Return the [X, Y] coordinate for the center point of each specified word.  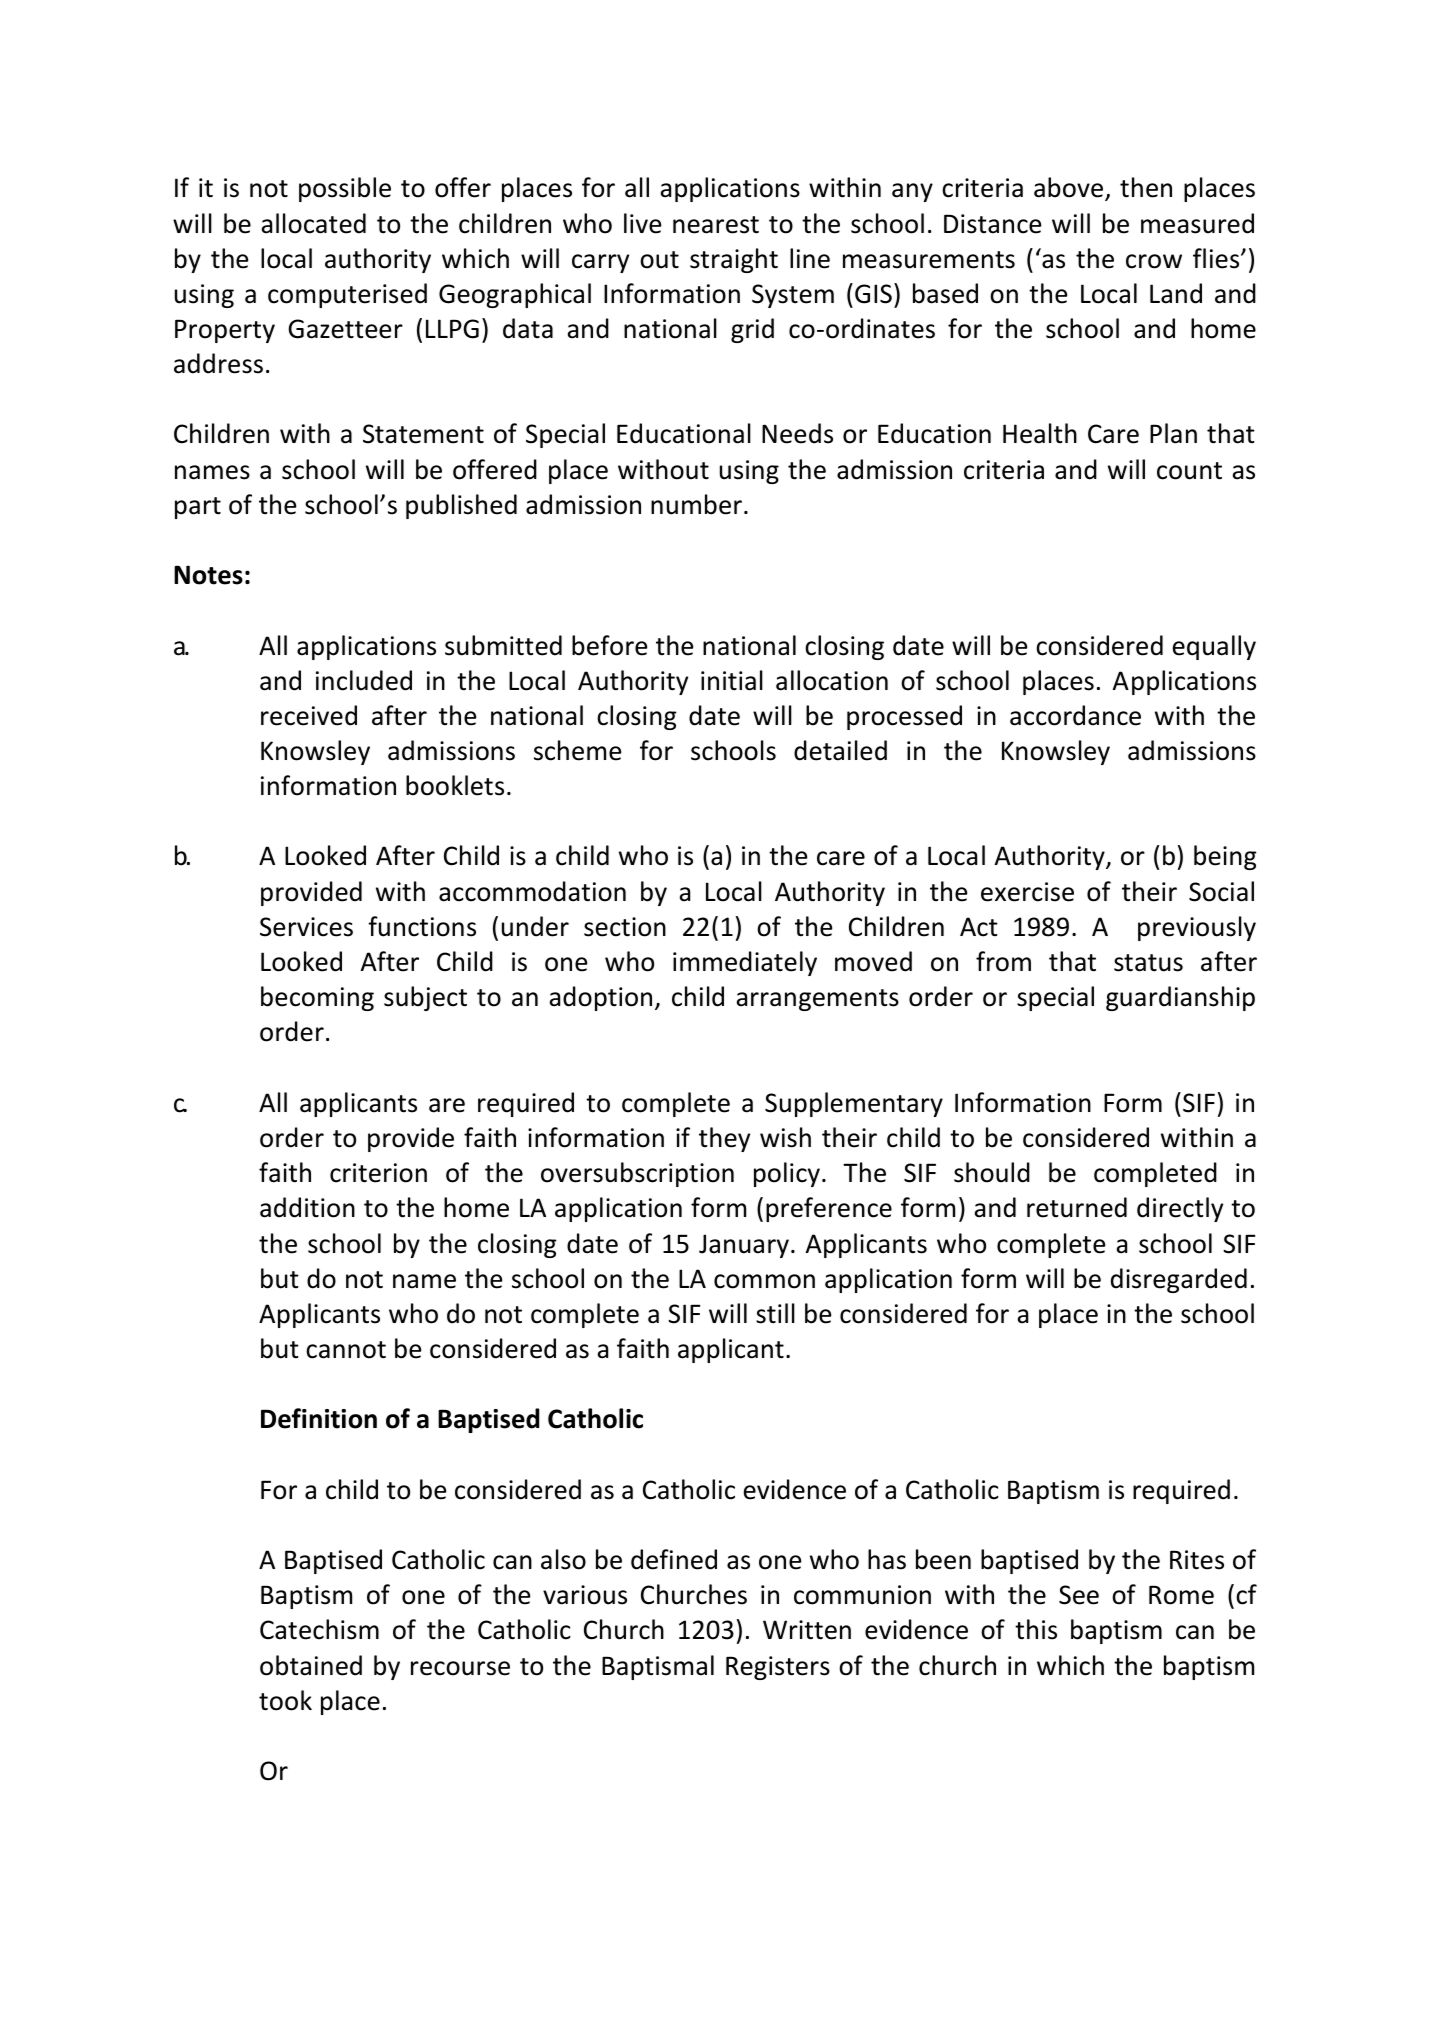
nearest [716, 225]
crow [1154, 261]
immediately [745, 963]
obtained [311, 1665]
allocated [313, 223]
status [1148, 963]
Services [306, 927]
